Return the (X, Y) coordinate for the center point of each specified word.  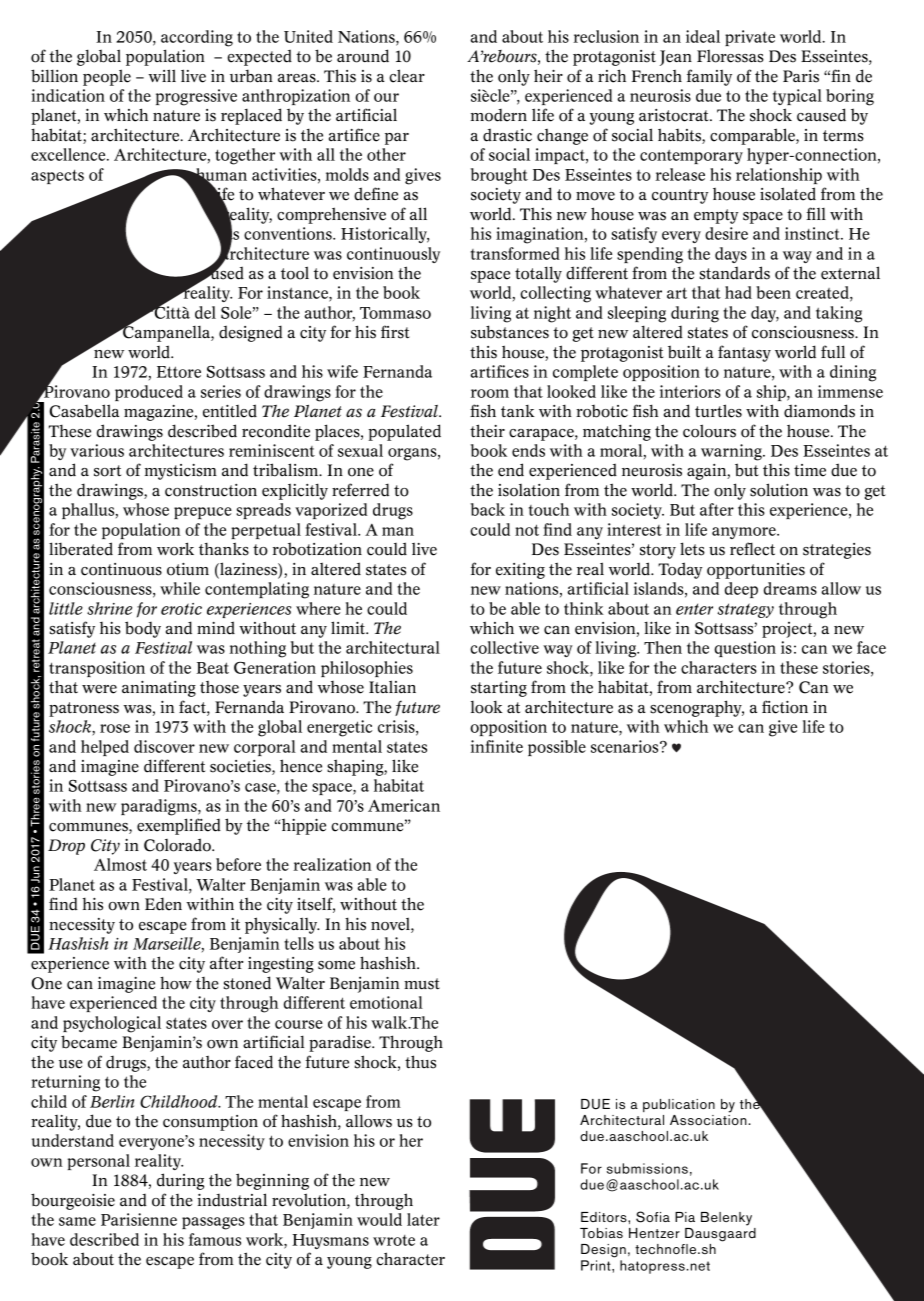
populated (404, 432)
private (750, 38)
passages (213, 1223)
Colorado (178, 845)
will (162, 75)
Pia (685, 1217)
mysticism (181, 472)
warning (732, 452)
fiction (785, 707)
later (423, 1219)
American (404, 805)
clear (407, 76)
